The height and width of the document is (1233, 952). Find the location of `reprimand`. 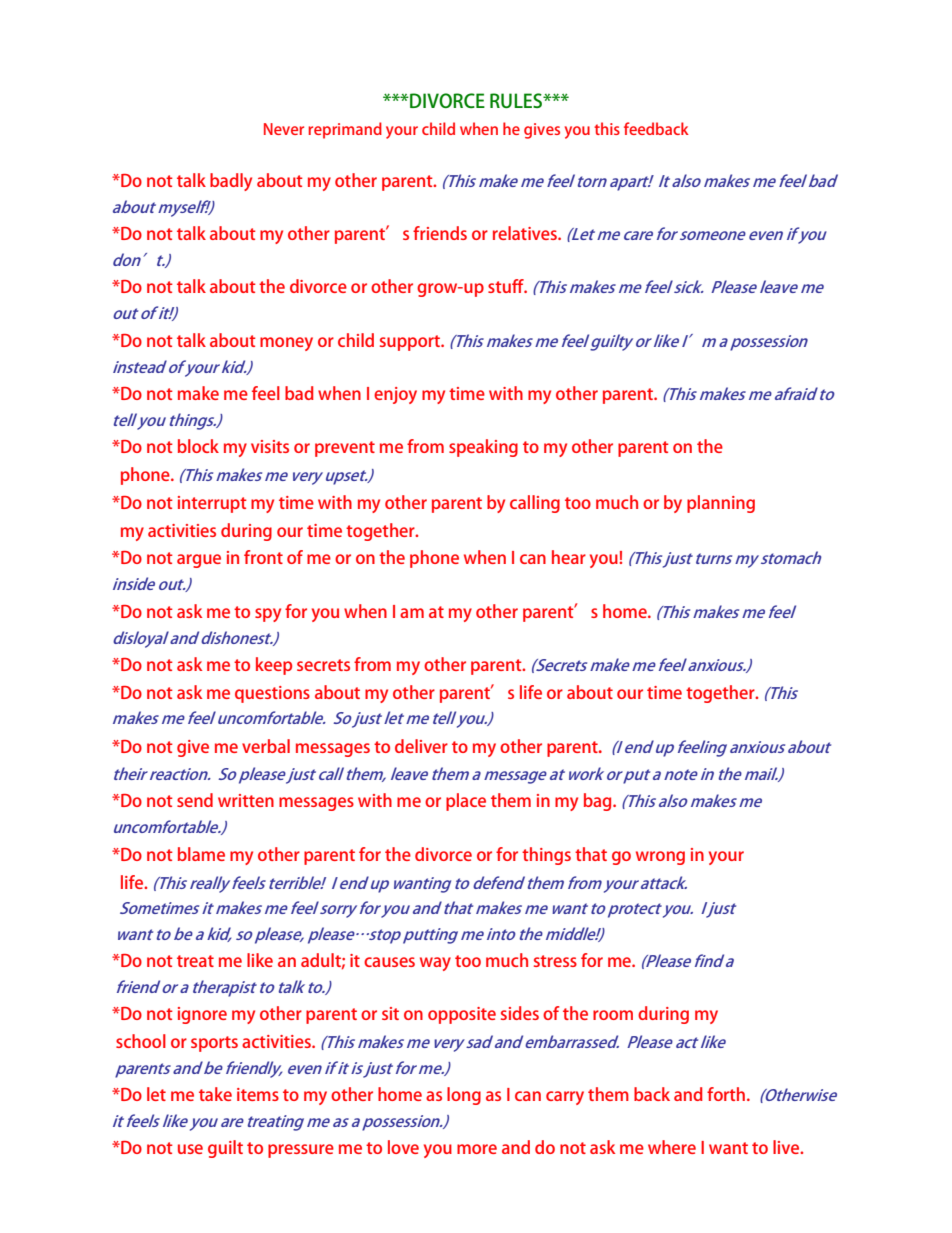

reprimand is located at coordinates (345, 130).
